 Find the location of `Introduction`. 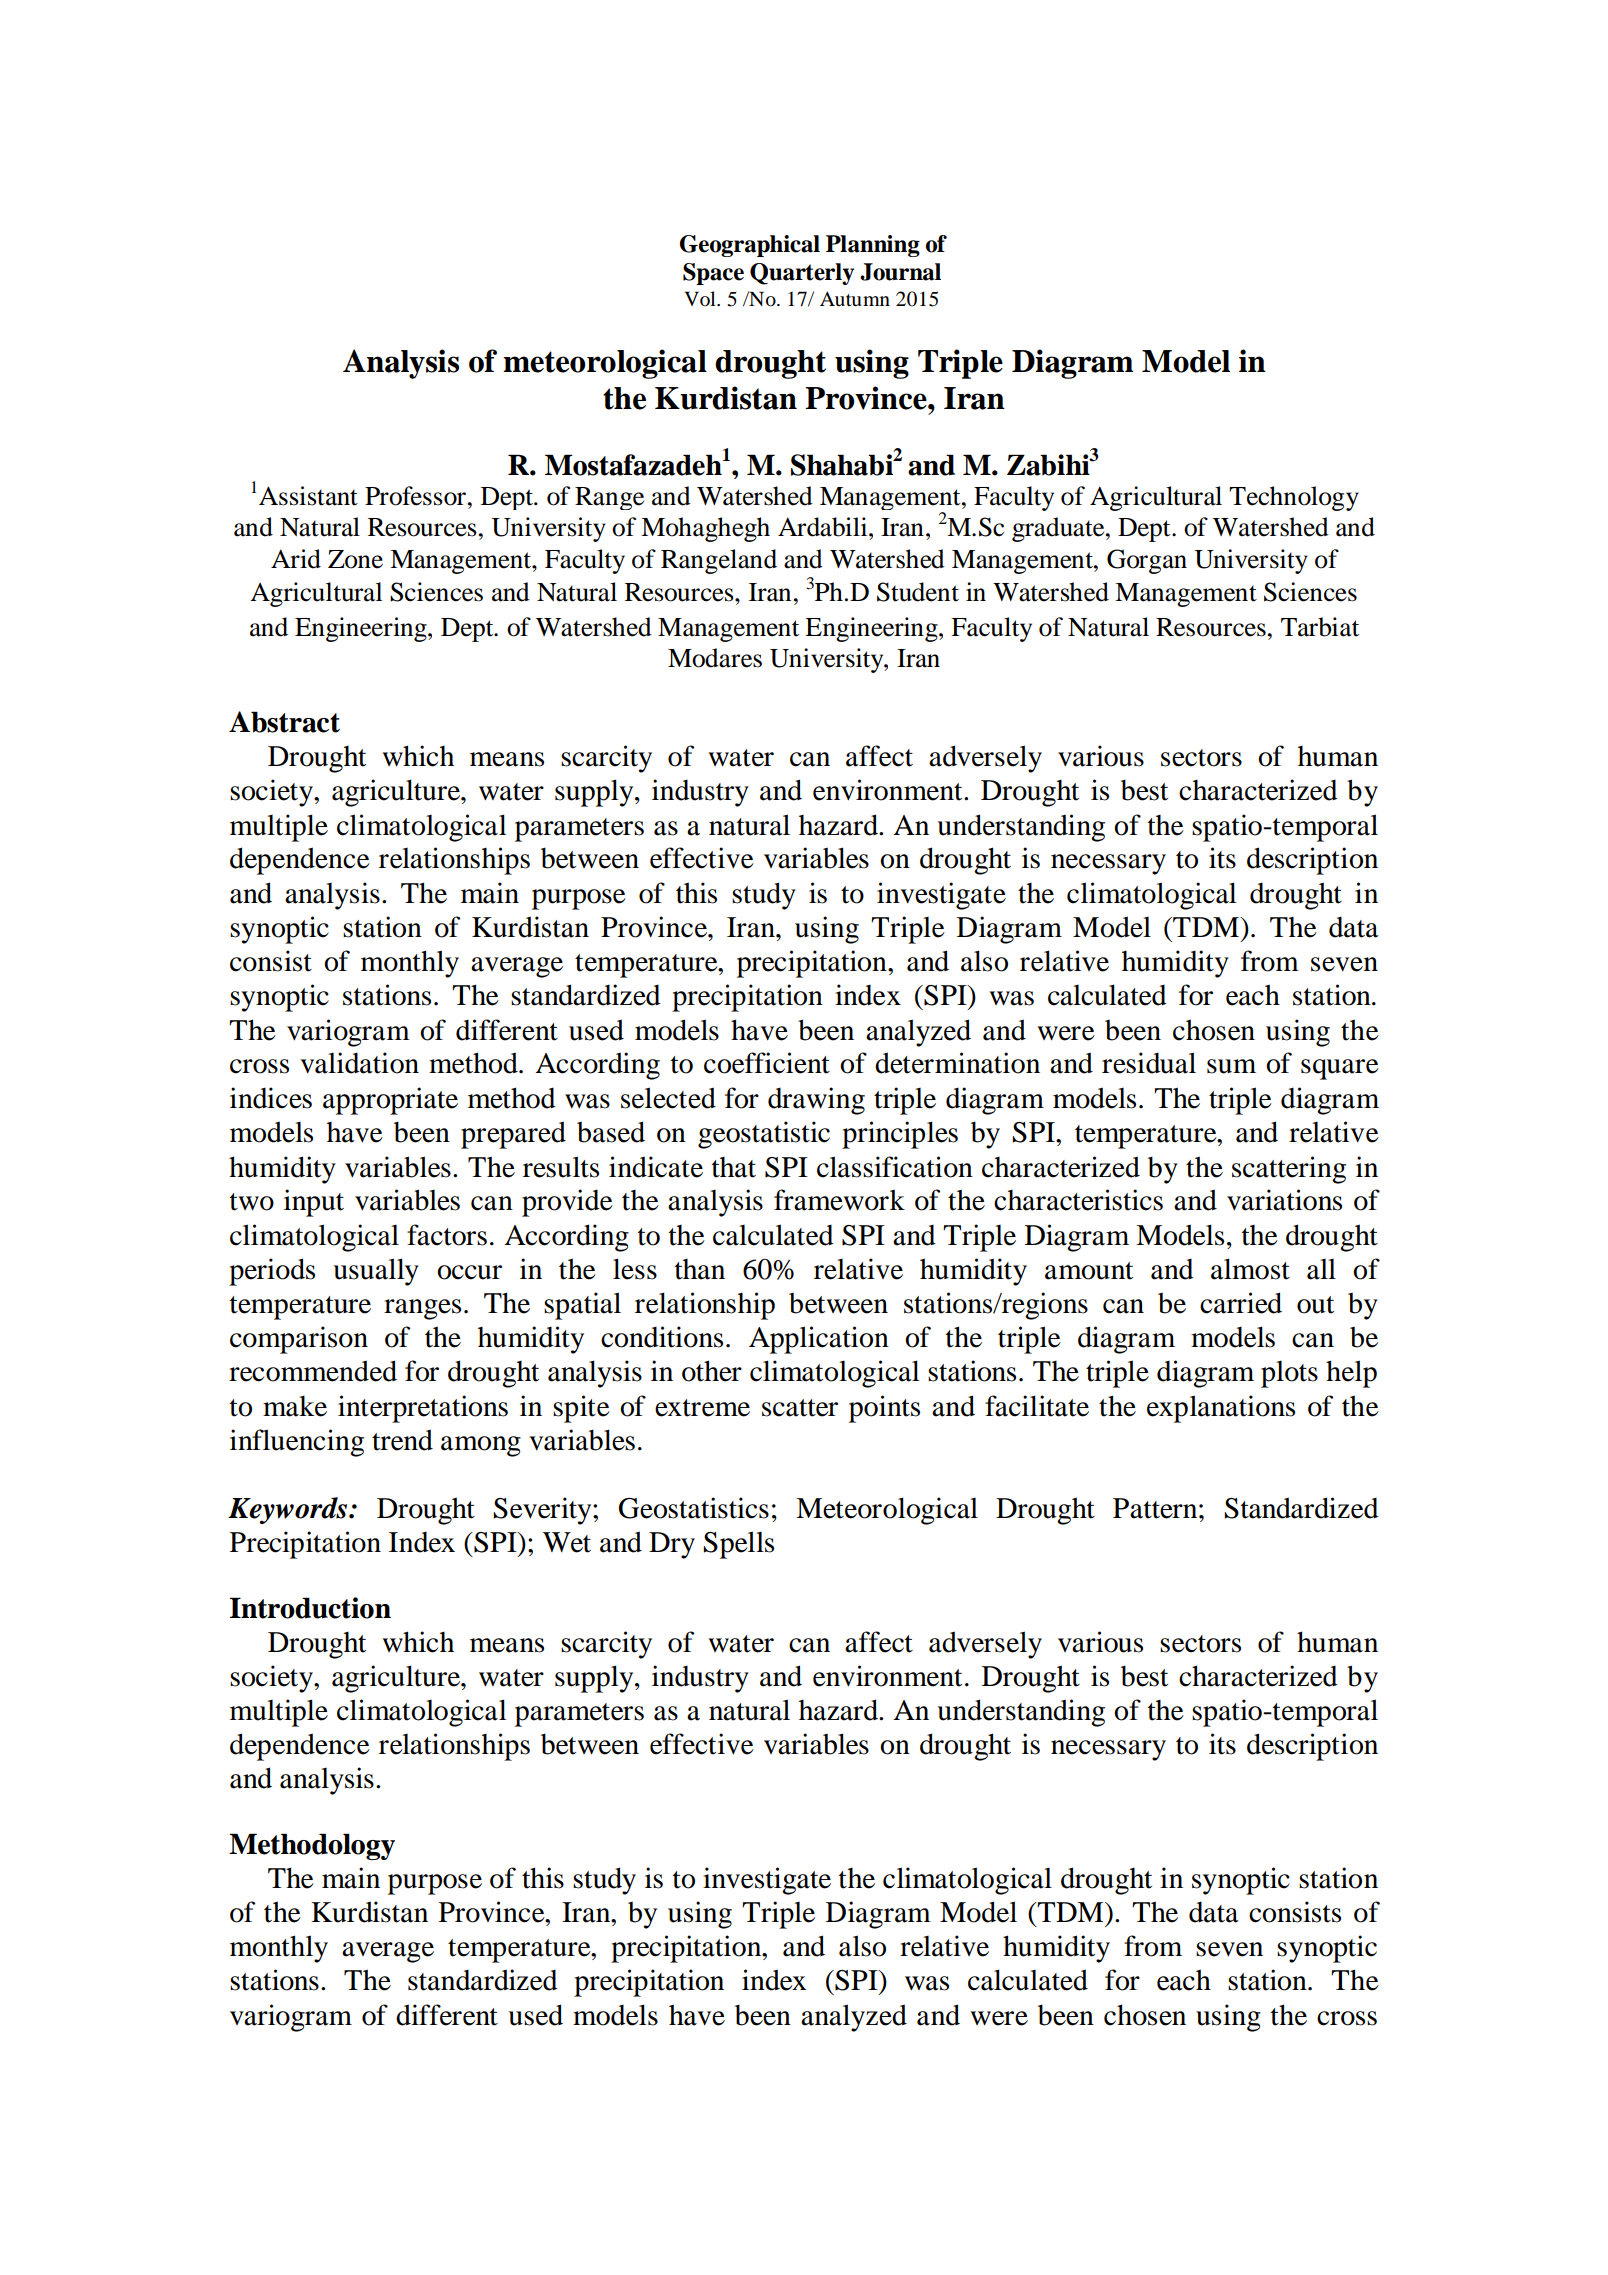

Introduction is located at coordinates (310, 1608).
